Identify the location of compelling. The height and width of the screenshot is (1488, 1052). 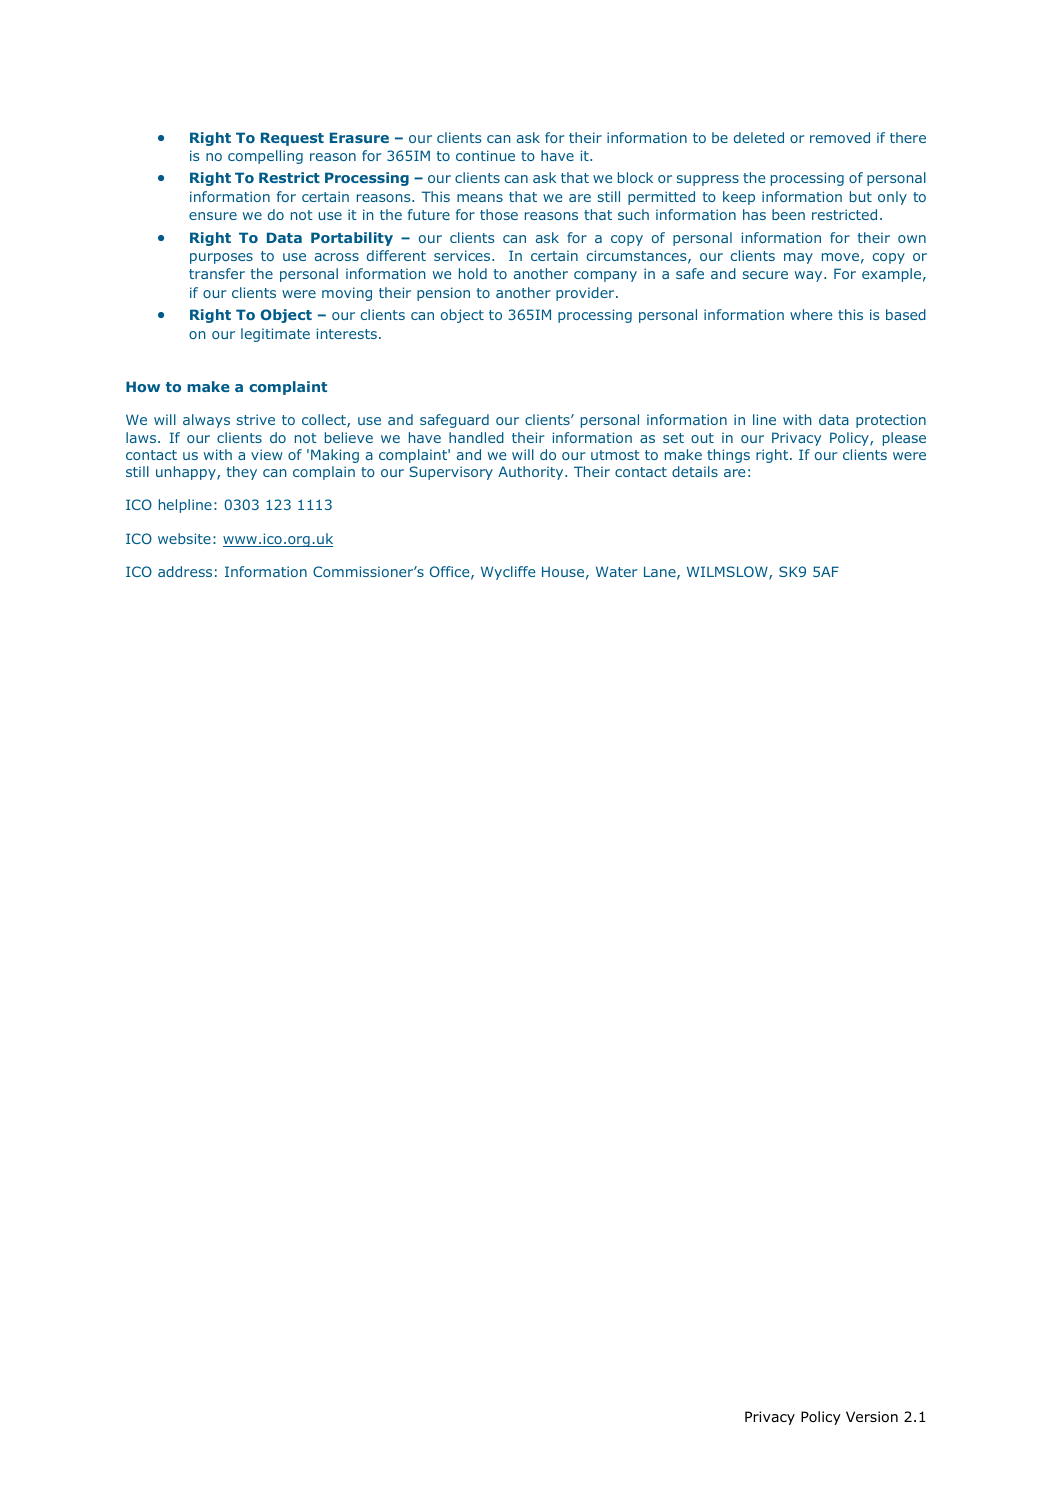
(265, 157).
